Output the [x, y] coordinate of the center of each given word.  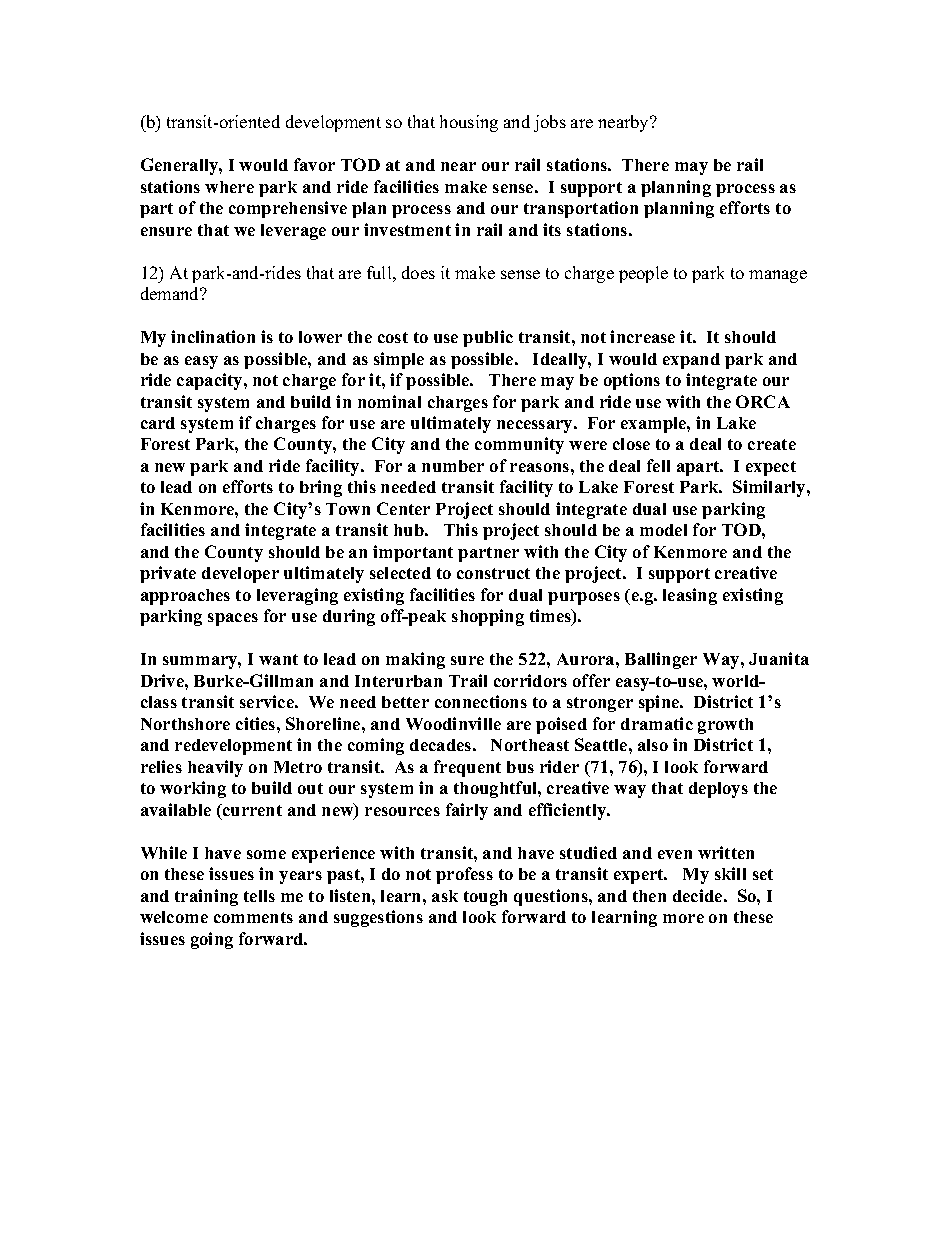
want [278, 659]
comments [253, 917]
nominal [389, 401]
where [229, 187]
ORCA [763, 401]
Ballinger [661, 660]
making [415, 660]
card [158, 423]
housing [469, 123]
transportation [581, 209]
